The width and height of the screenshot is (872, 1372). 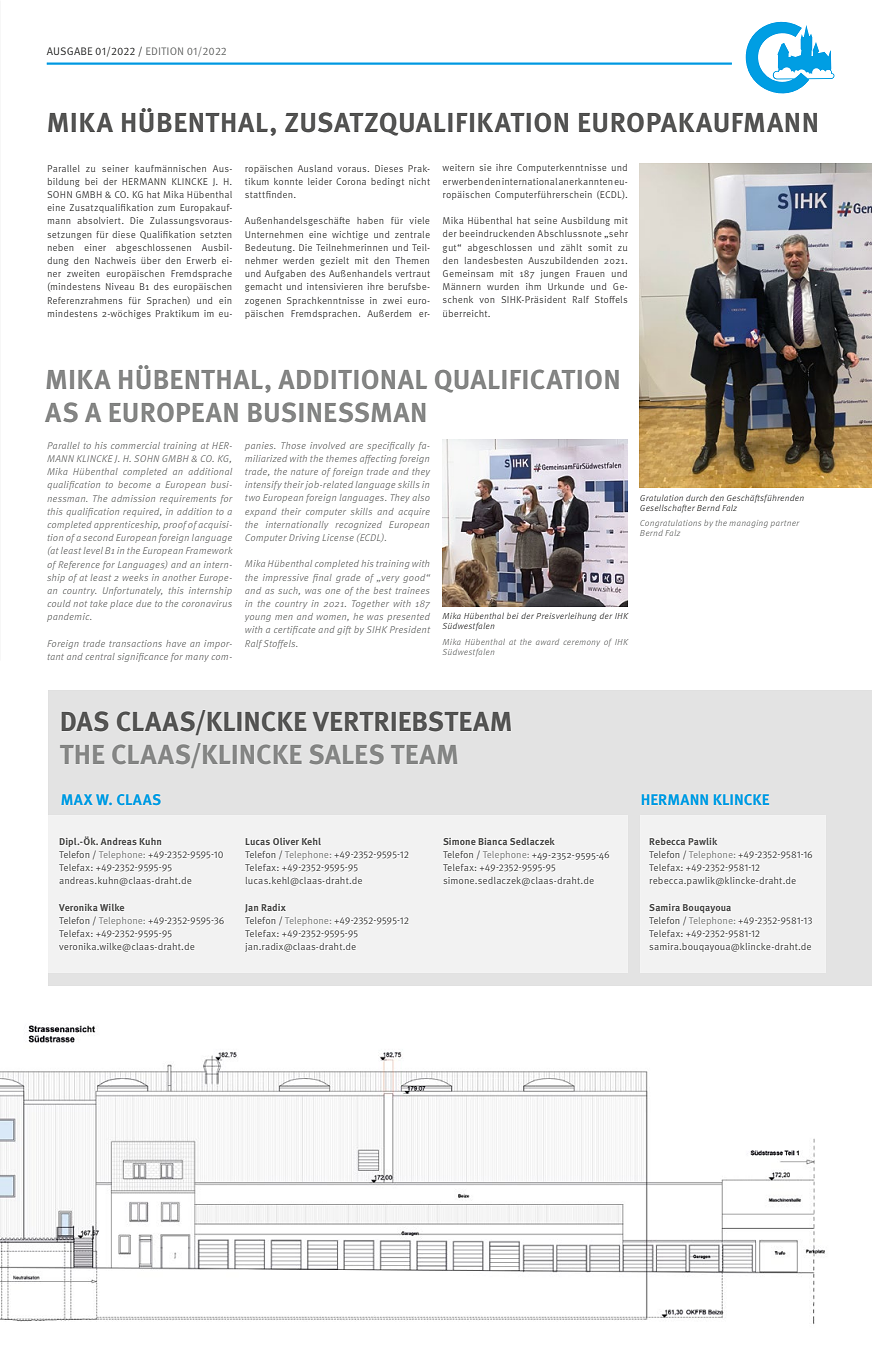 What do you see at coordinates (414, 512) in the screenshot?
I see `acquire` at bounding box center [414, 512].
